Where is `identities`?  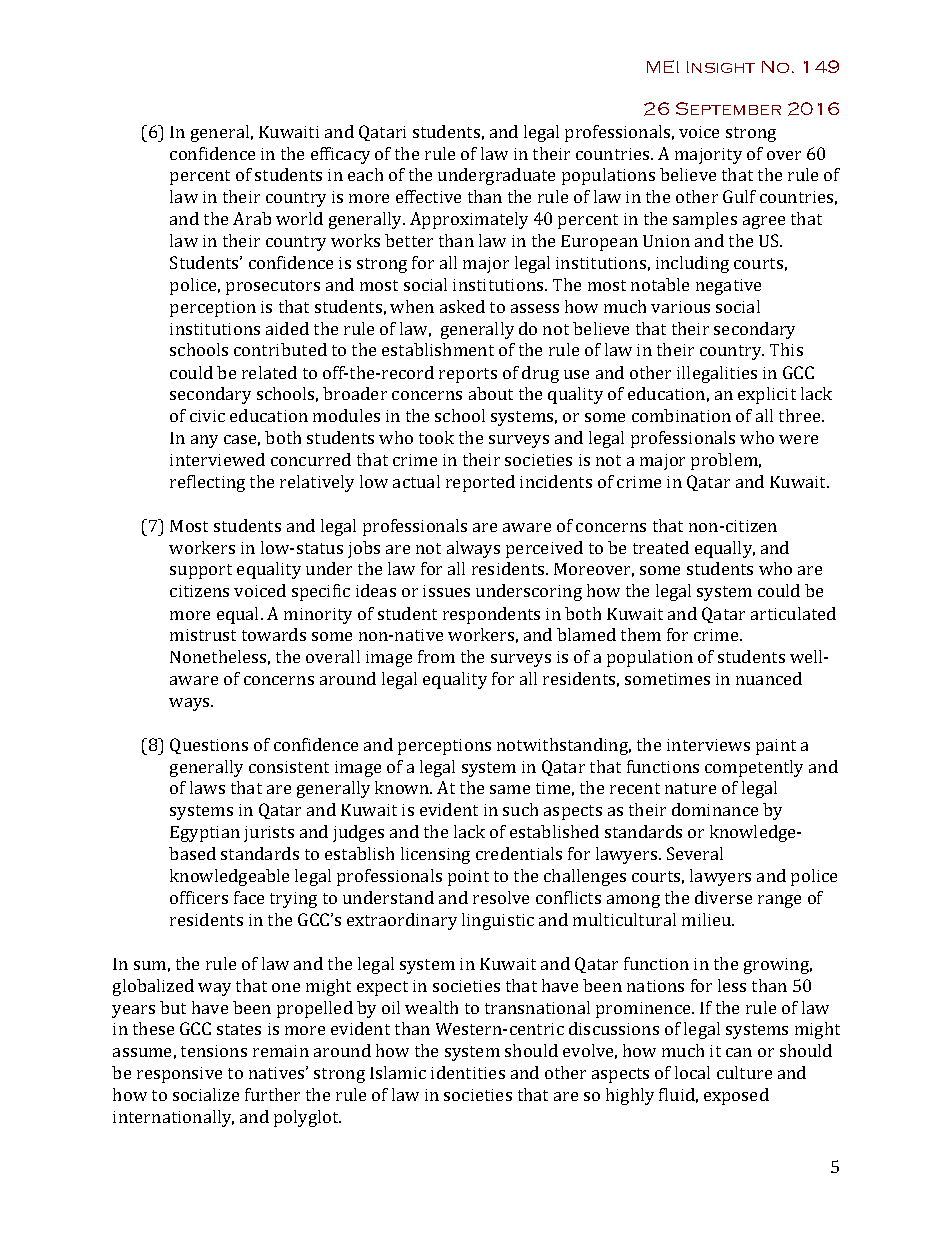
identities is located at coordinates (468, 1072).
